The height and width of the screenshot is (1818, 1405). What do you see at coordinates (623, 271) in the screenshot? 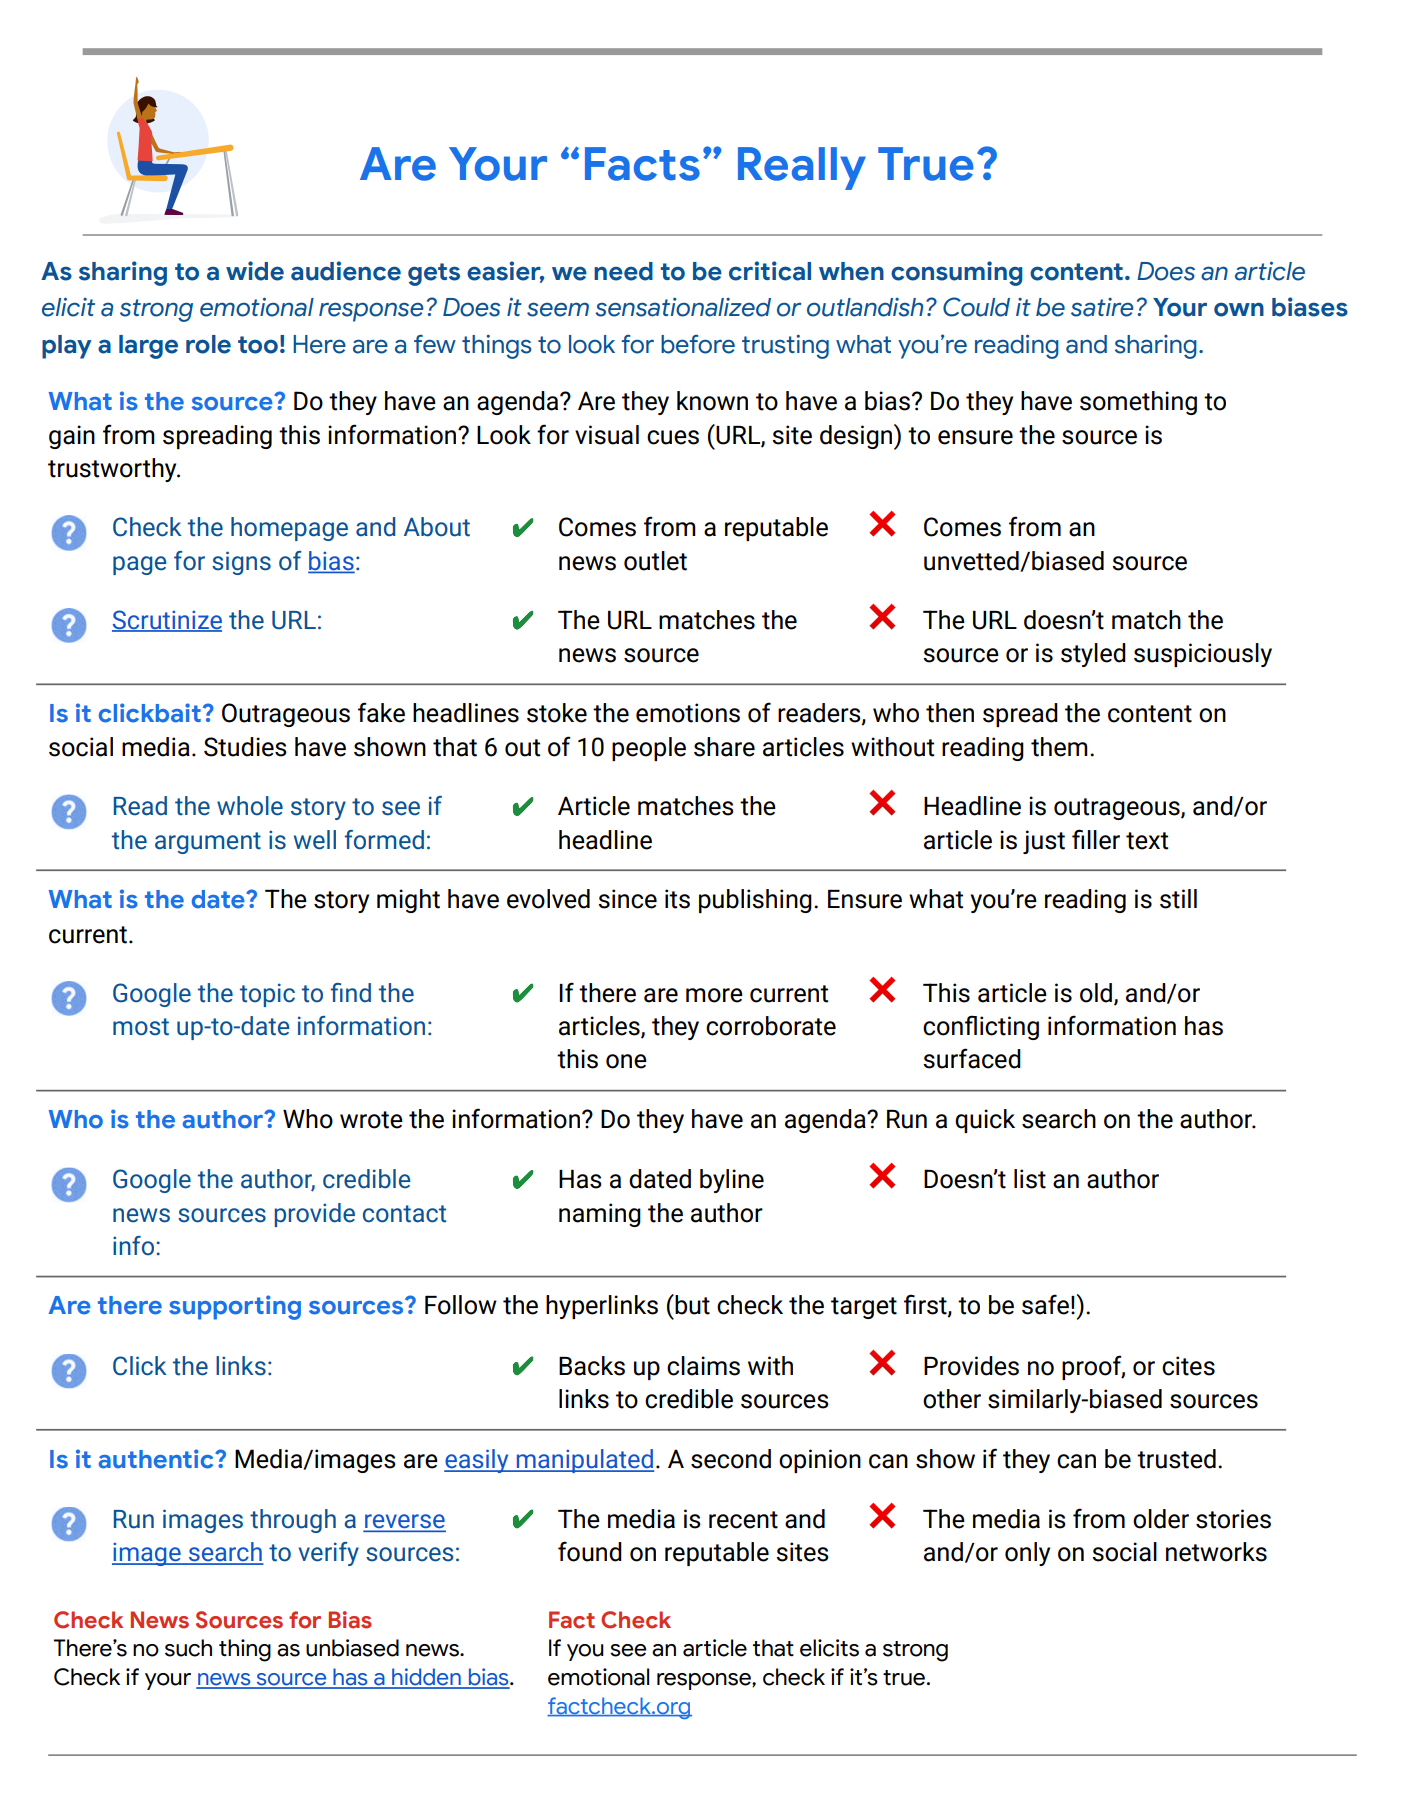
I see `need` at bounding box center [623, 271].
